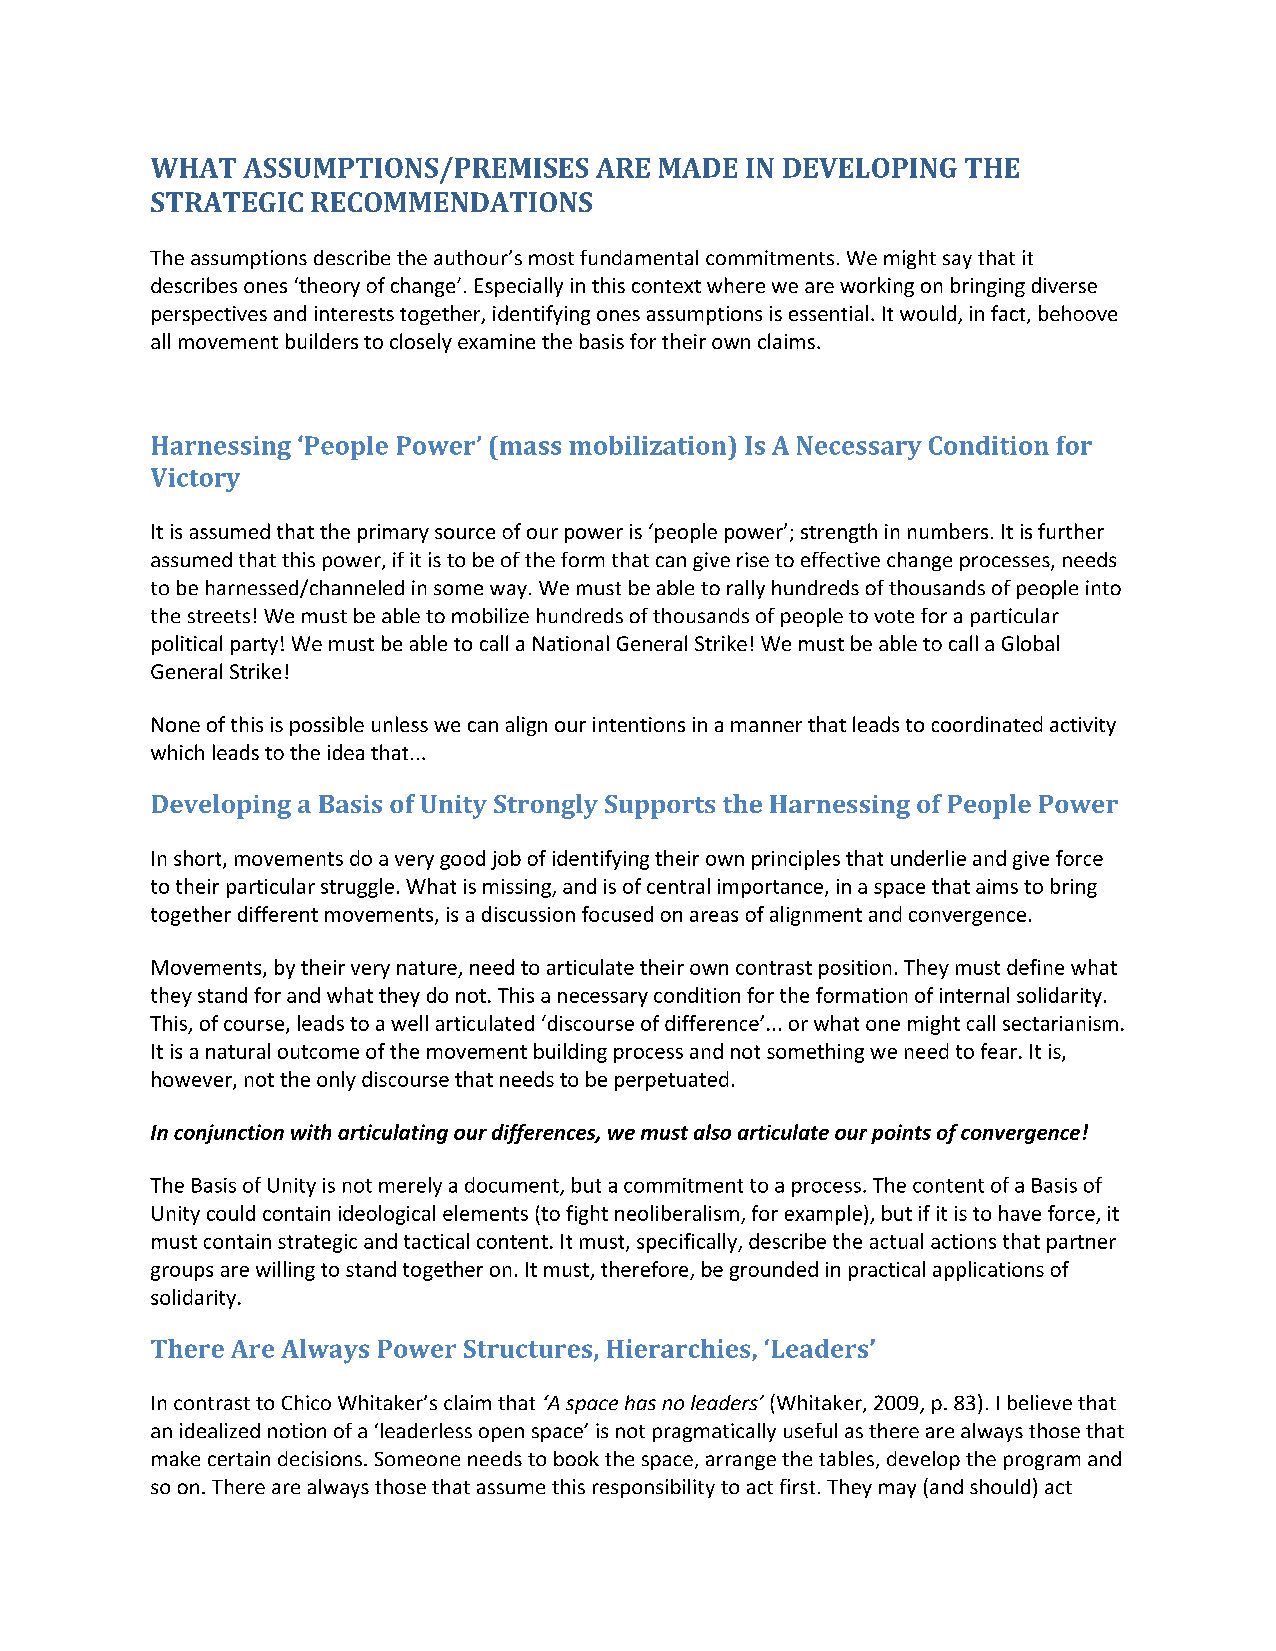  I want to click on fundamental, so click(639, 257).
